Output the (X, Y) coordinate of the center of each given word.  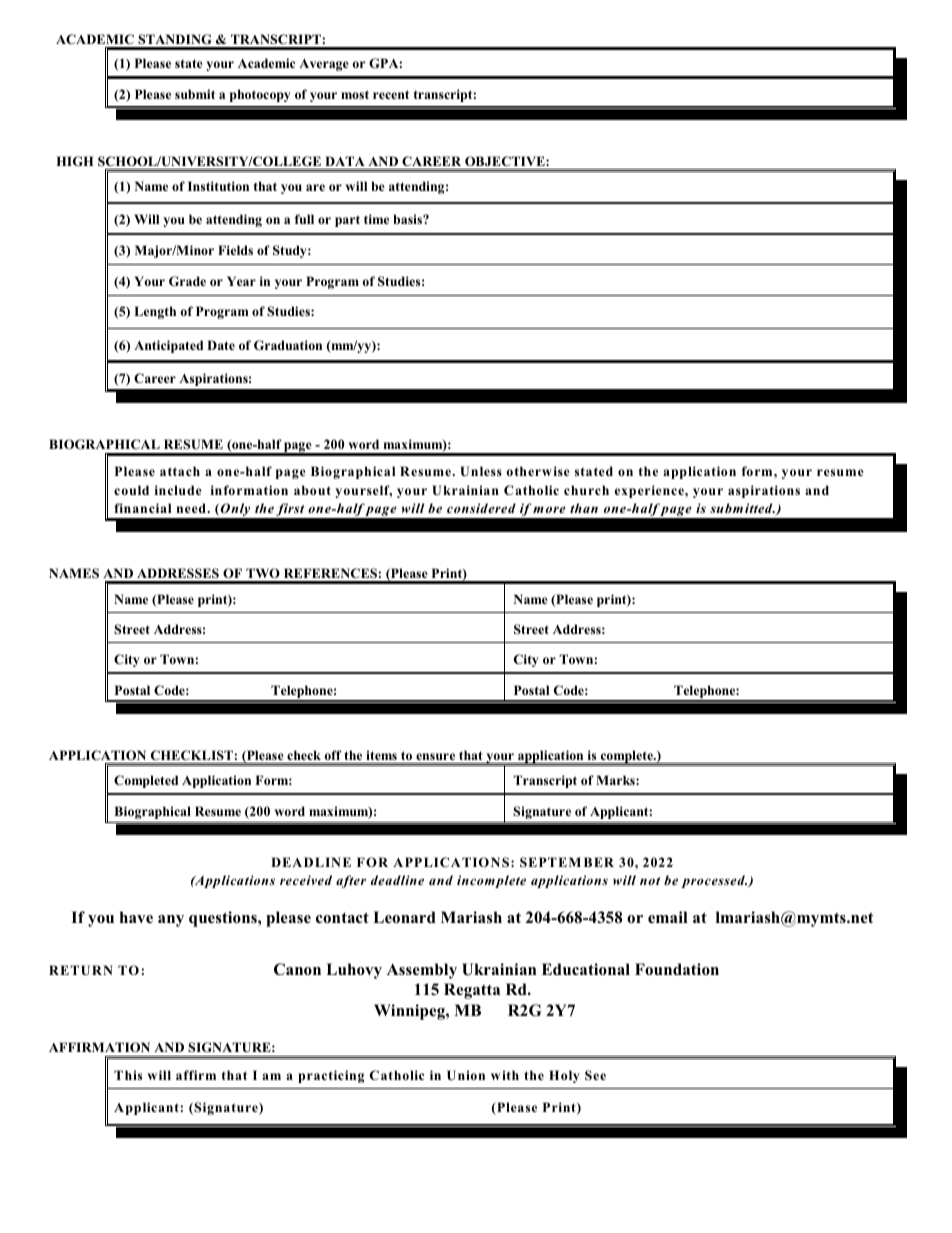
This (128, 1075)
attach (180, 471)
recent (391, 94)
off (333, 755)
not (650, 881)
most (355, 94)
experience (650, 491)
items (381, 755)
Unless (481, 471)
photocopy (260, 95)
